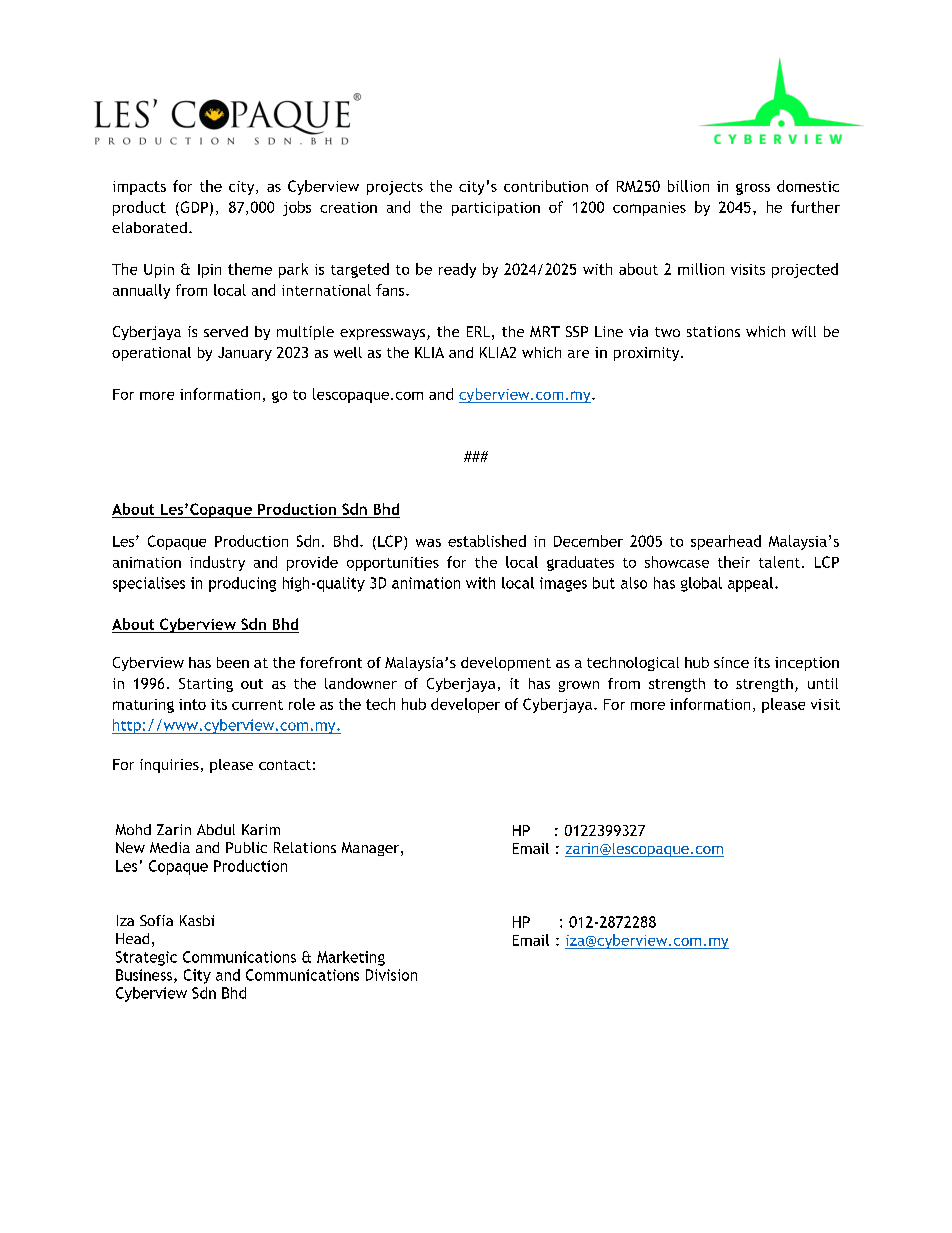  What do you see at coordinates (193, 207) in the screenshot?
I see `GDP` at bounding box center [193, 207].
